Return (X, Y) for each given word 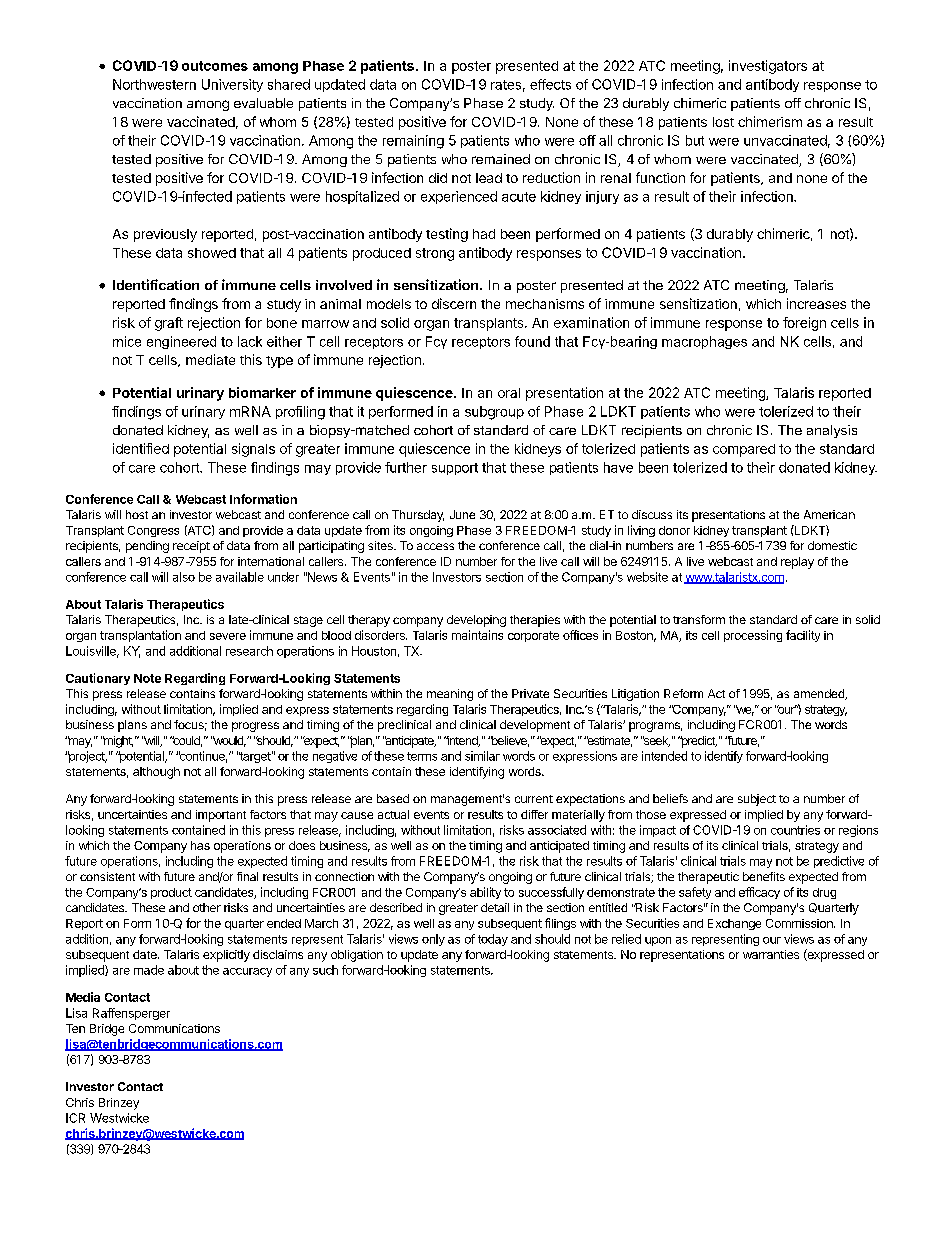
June (462, 514)
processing (753, 636)
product (171, 893)
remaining (413, 142)
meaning (450, 695)
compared (744, 450)
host (137, 514)
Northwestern (154, 84)
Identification (156, 284)
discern (454, 303)
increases (816, 303)
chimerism (770, 121)
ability (485, 893)
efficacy (759, 893)
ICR (75, 1118)
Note (147, 678)
